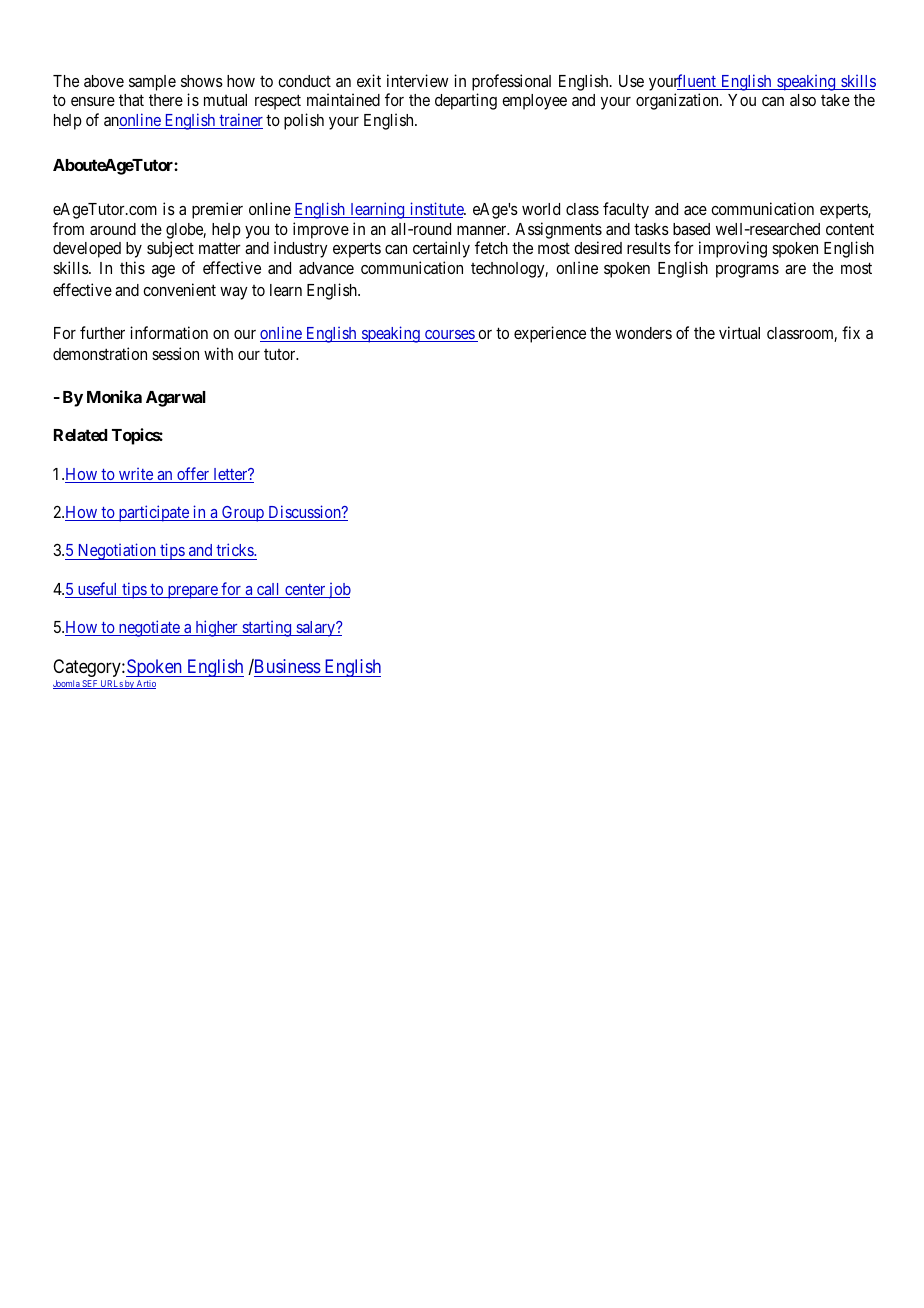  I want to click on job, so click(338, 591).
